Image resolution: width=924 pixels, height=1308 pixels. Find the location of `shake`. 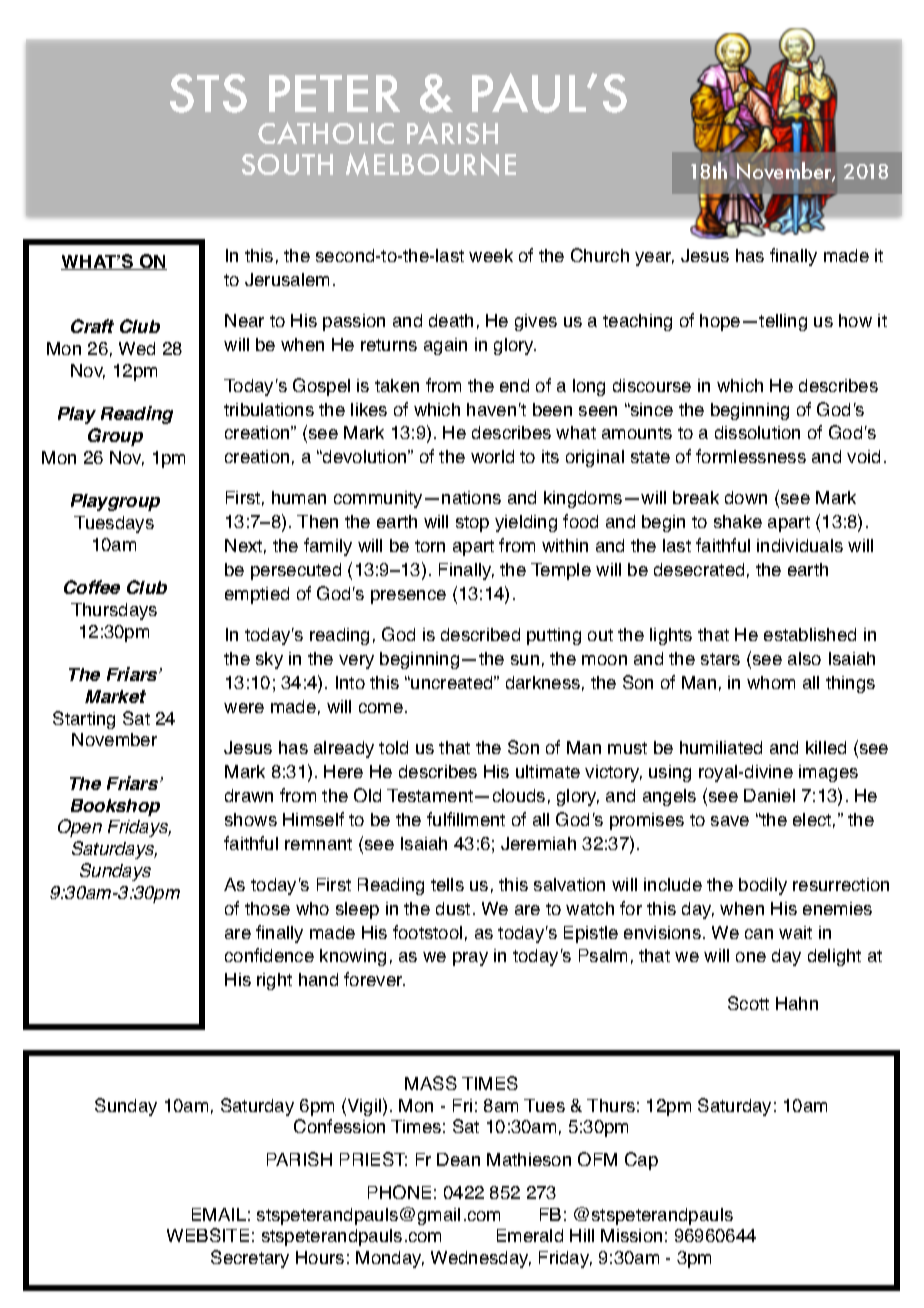

shake is located at coordinates (738, 521).
